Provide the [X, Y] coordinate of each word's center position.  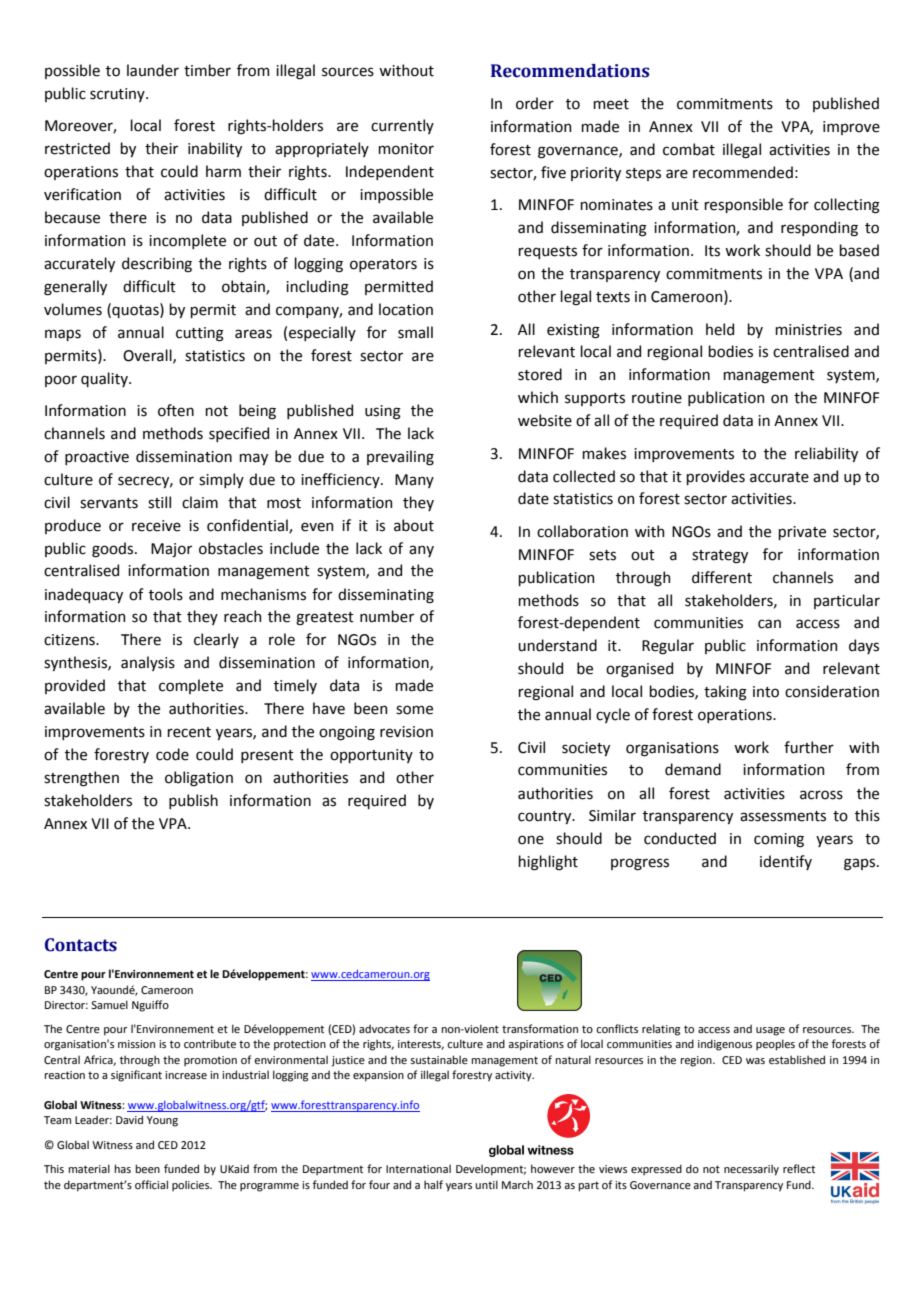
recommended [743, 172]
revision [406, 732]
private [802, 533]
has [122, 1168]
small [415, 332]
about [414, 525]
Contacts [81, 945]
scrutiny [118, 95]
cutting [200, 334]
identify [786, 862]
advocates [384, 1028]
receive [156, 526]
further [809, 747]
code [172, 754]
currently [402, 126]
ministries [808, 330]
